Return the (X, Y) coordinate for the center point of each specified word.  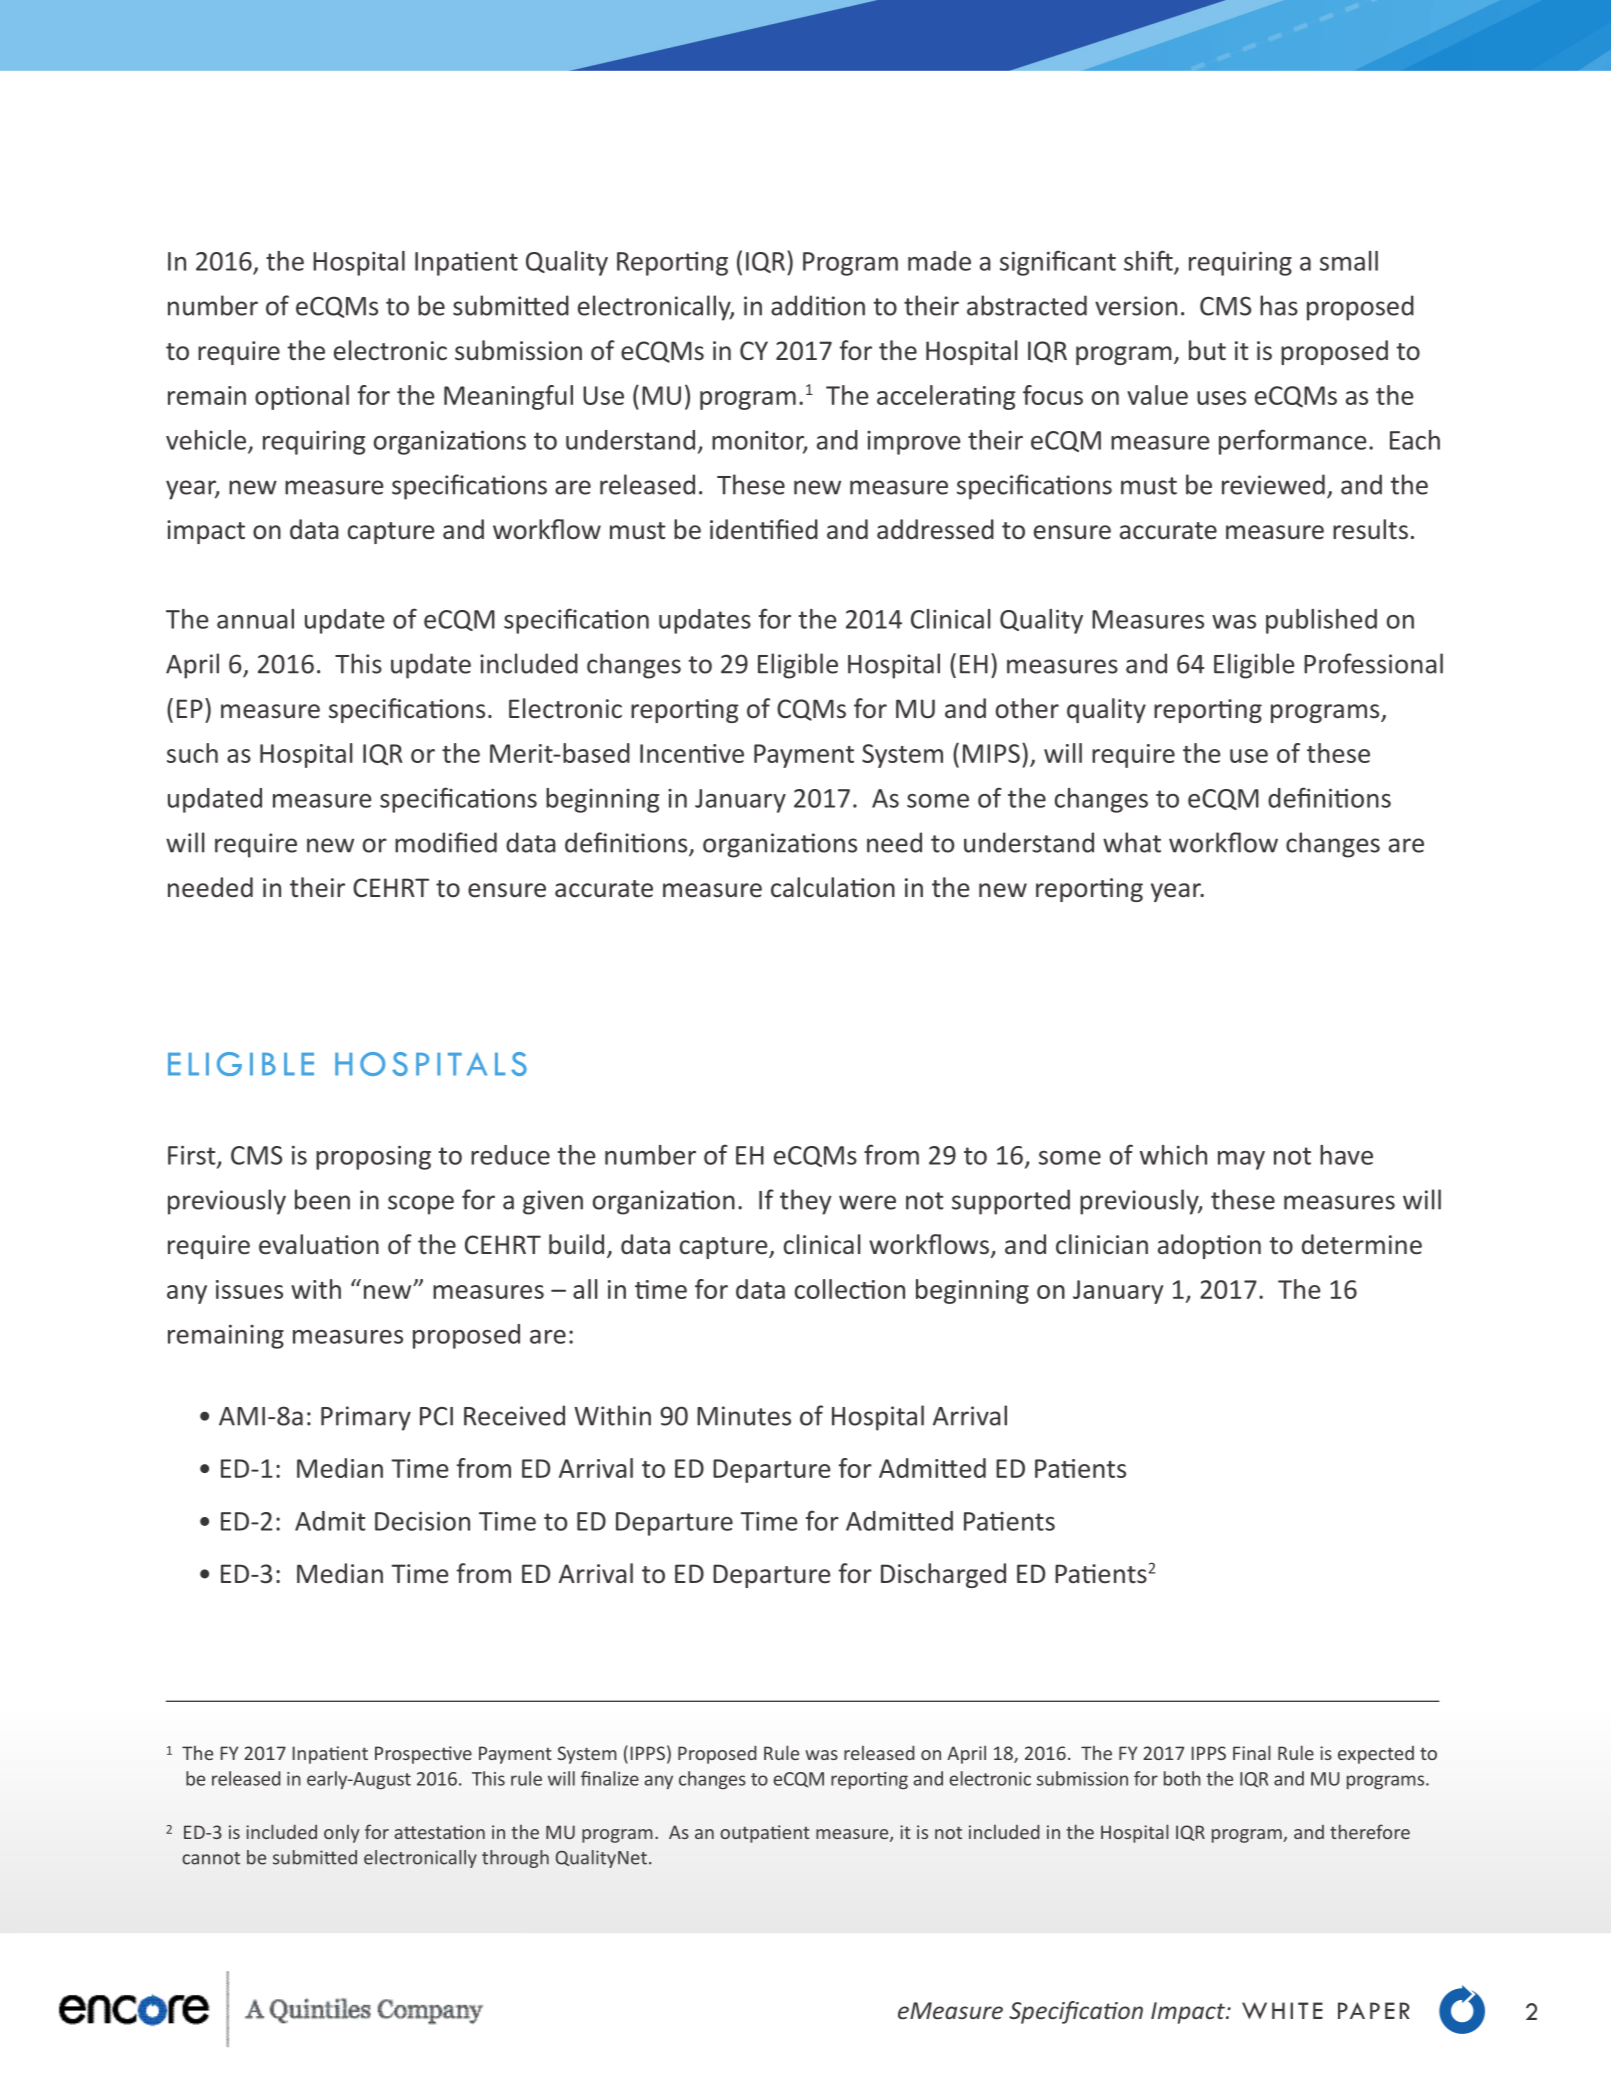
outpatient (765, 1834)
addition (818, 305)
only (342, 1834)
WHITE (1282, 2010)
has (1279, 305)
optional (302, 397)
